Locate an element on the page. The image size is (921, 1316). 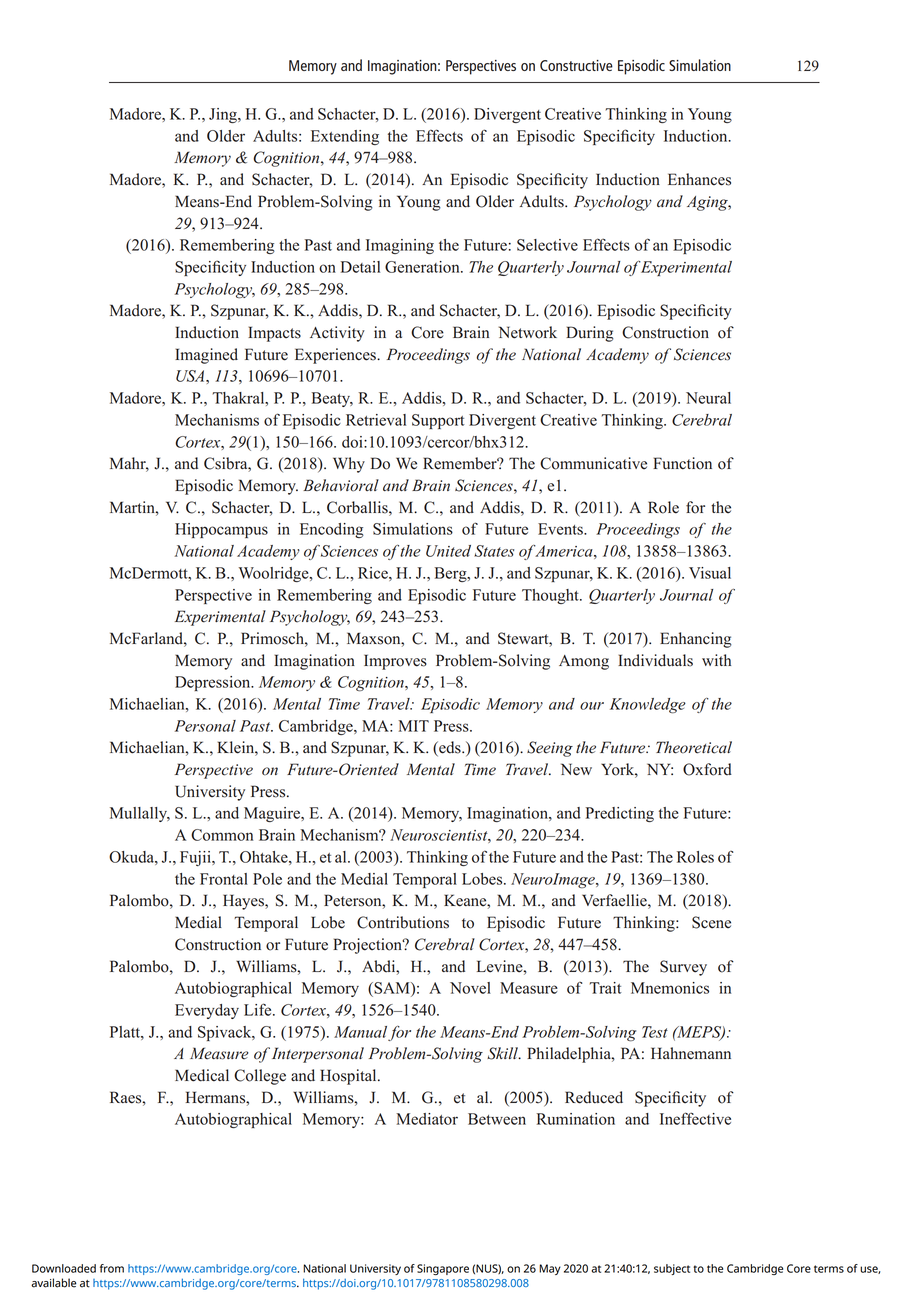
Jing is located at coordinates (224, 115).
